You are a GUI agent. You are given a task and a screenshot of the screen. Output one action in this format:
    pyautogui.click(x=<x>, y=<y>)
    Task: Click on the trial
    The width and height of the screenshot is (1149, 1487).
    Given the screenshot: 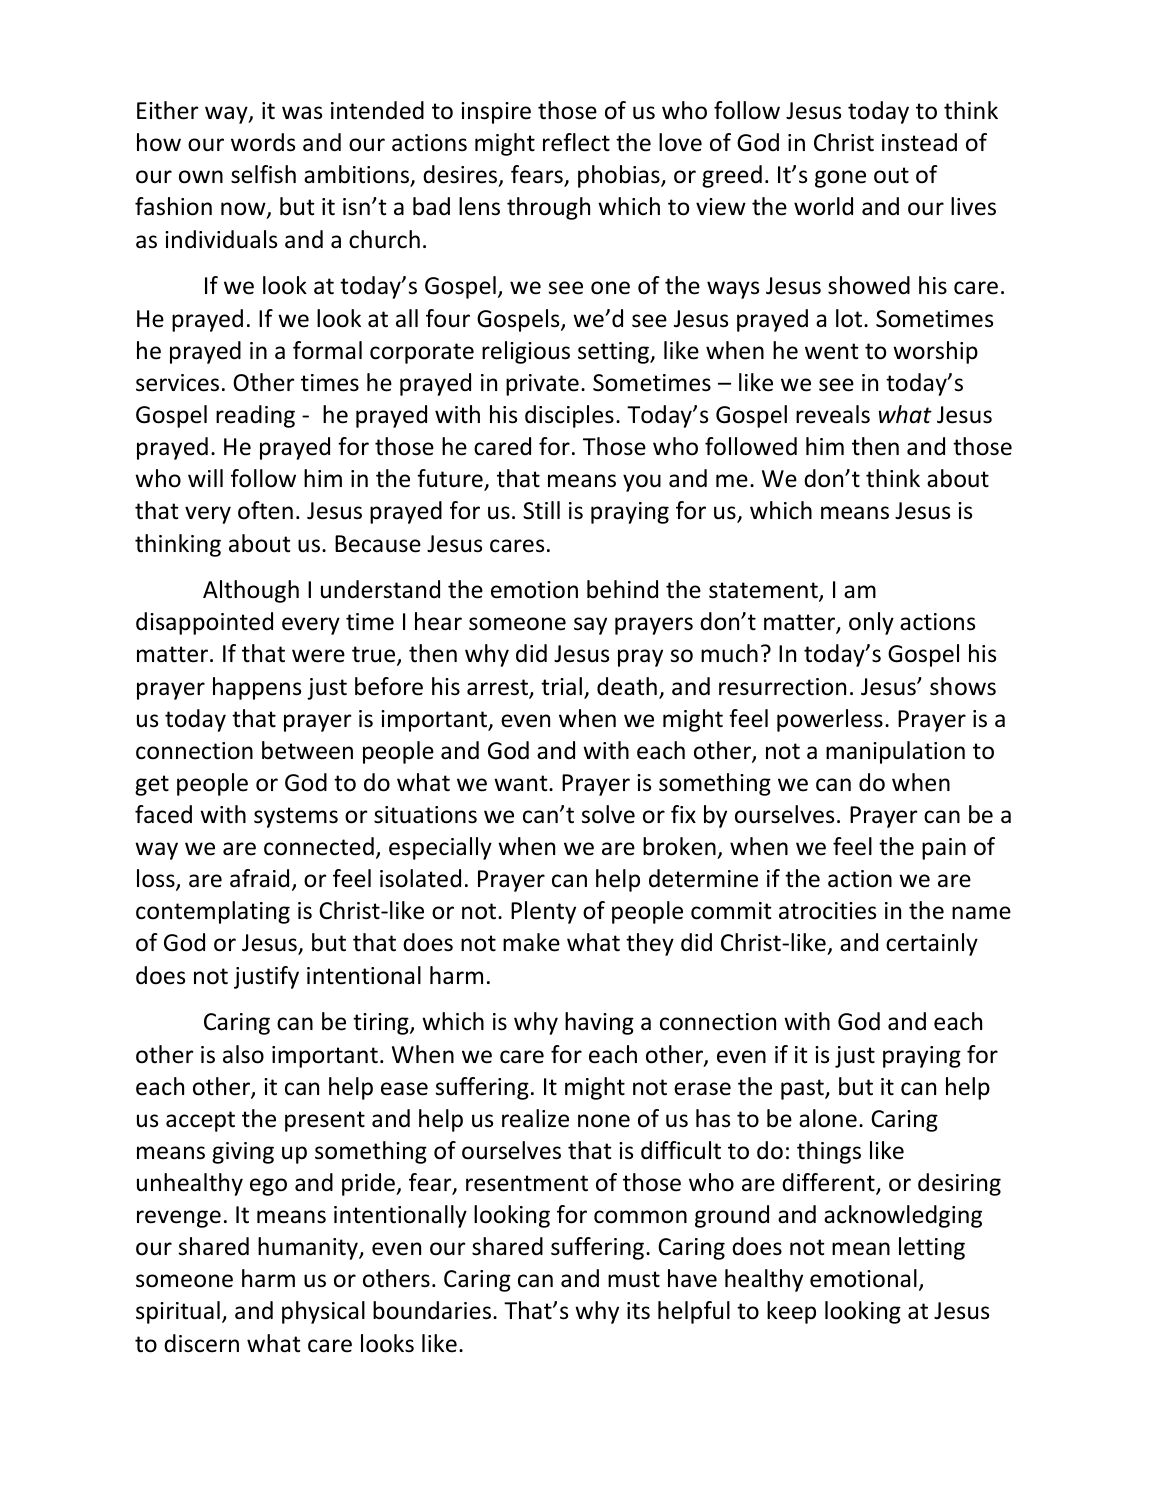 What is the action you would take?
    pyautogui.click(x=561, y=686)
